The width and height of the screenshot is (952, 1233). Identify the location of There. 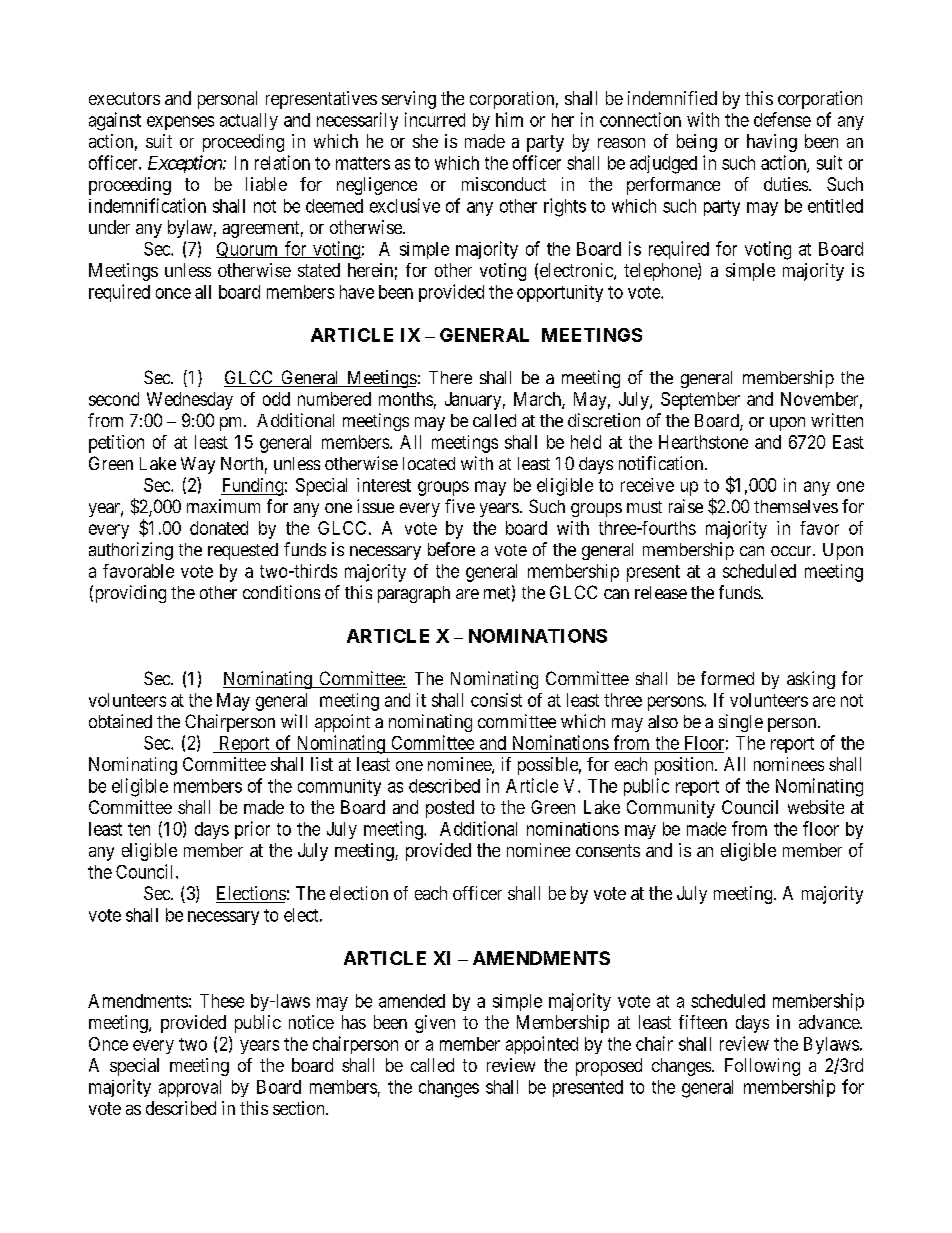
(450, 377).
